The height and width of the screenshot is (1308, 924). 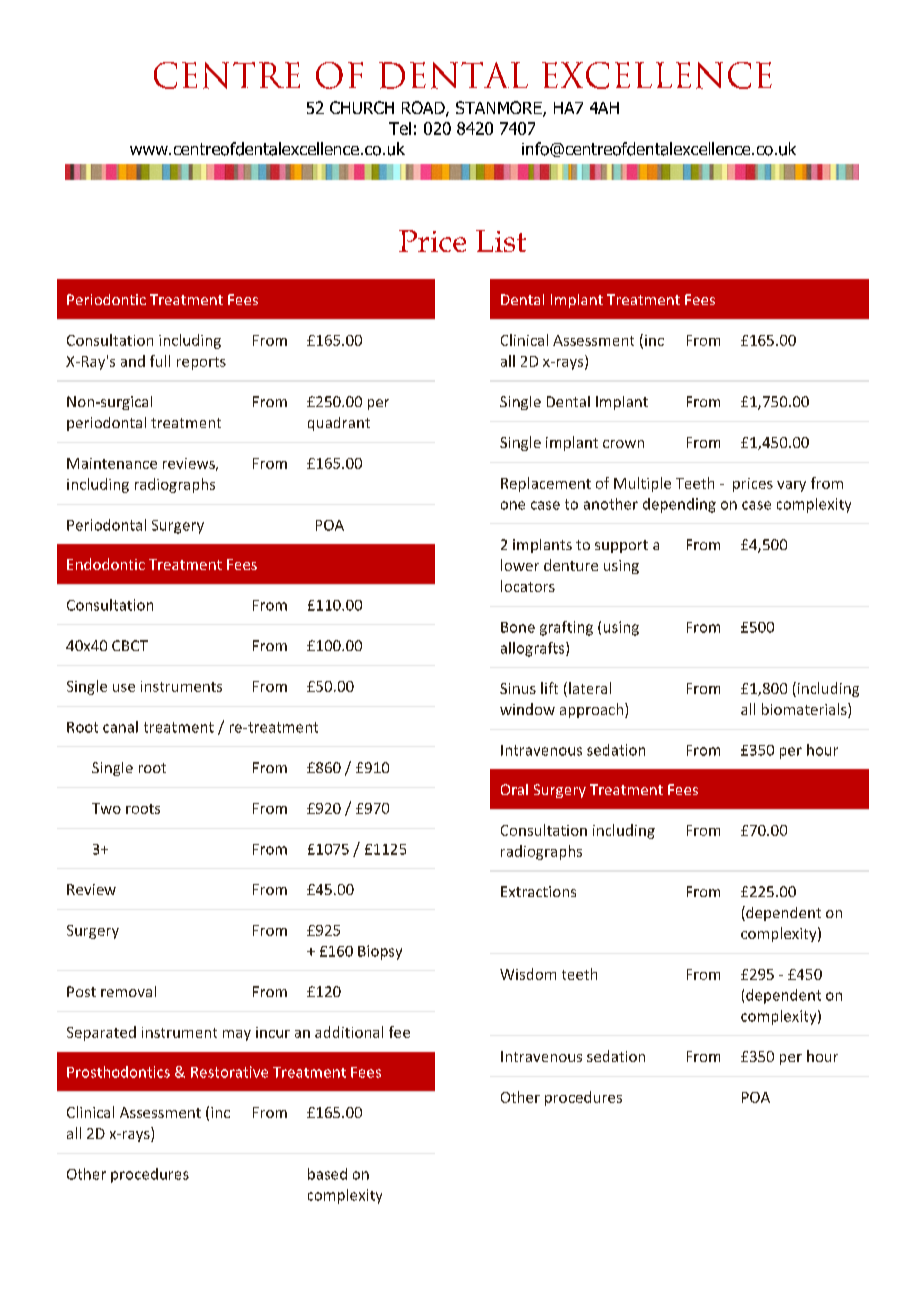 I want to click on Tel, so click(x=400, y=128).
